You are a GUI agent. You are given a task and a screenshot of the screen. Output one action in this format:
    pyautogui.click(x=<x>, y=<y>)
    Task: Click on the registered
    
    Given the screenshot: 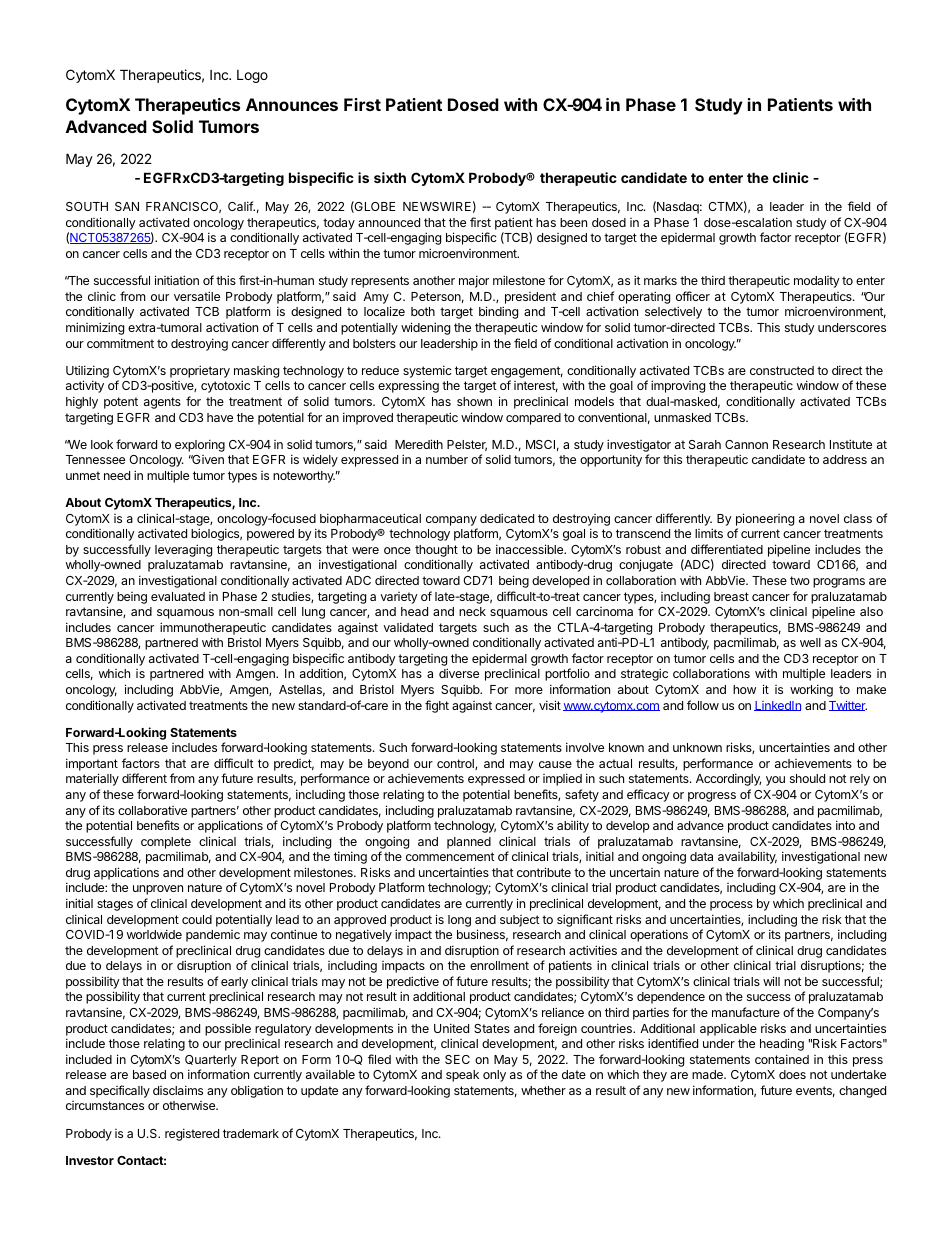 What is the action you would take?
    pyautogui.click(x=192, y=1134)
